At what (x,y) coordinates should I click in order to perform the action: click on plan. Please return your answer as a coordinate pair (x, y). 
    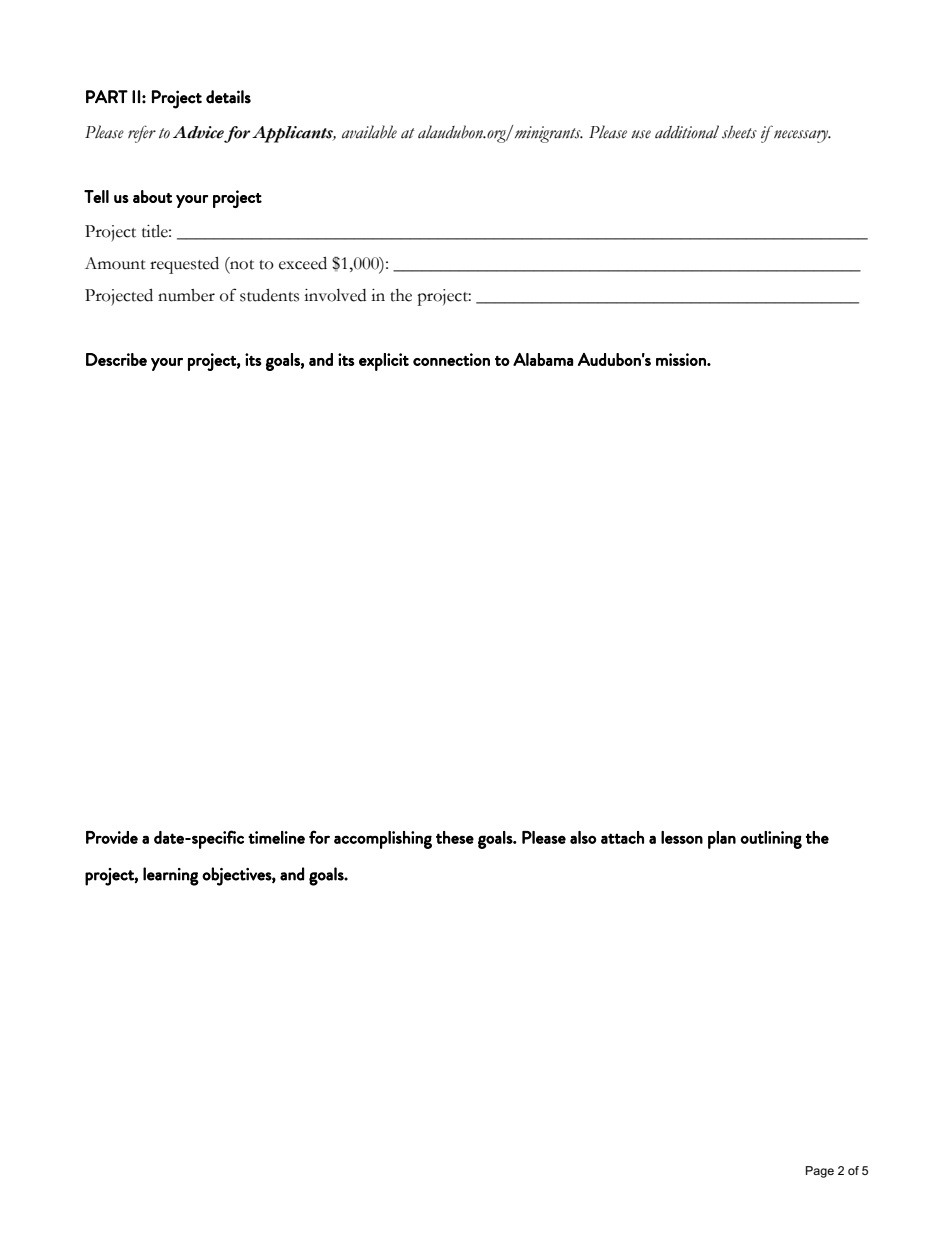
    Looking at the image, I should click on (722, 840).
